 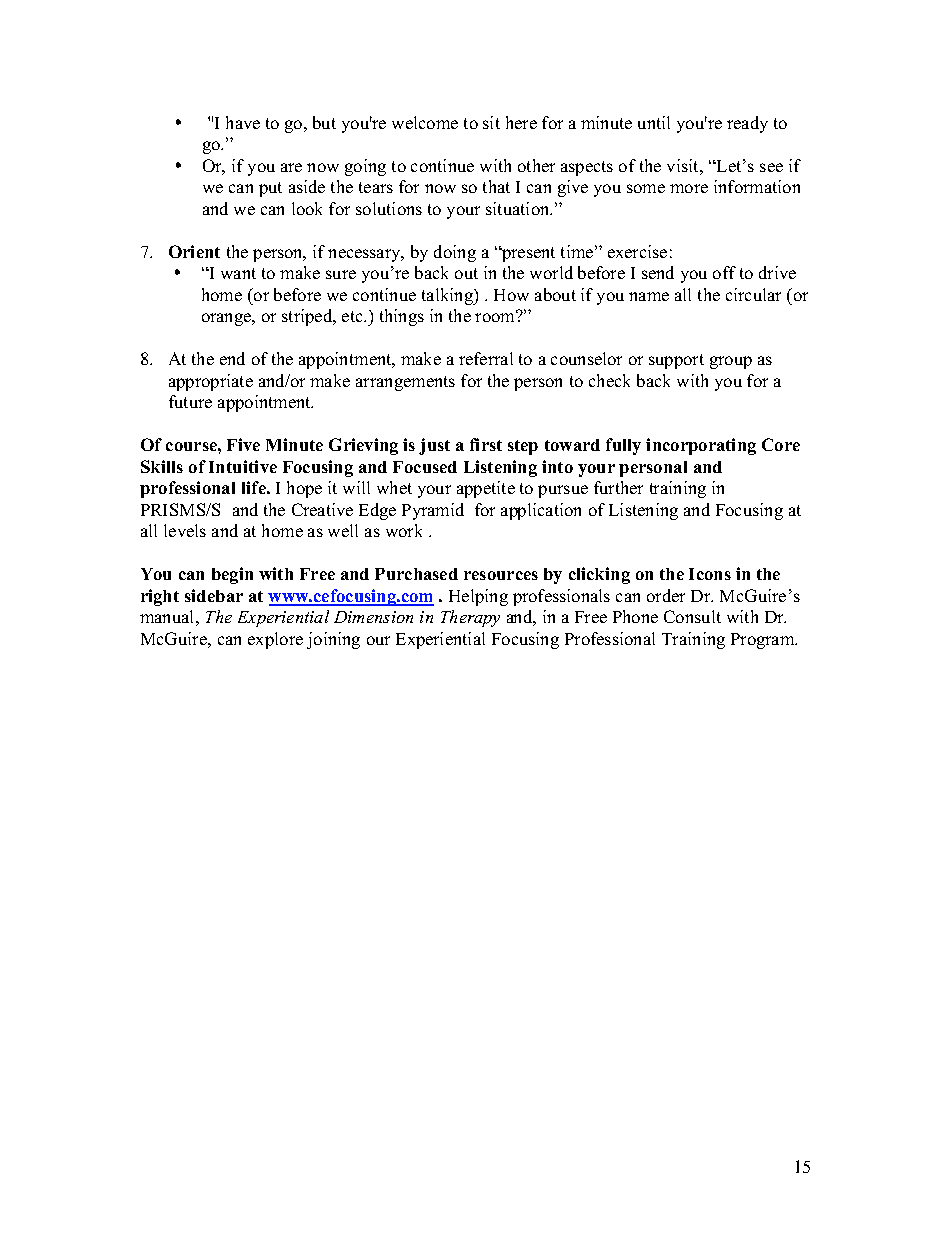 I want to click on have, so click(x=243, y=122).
